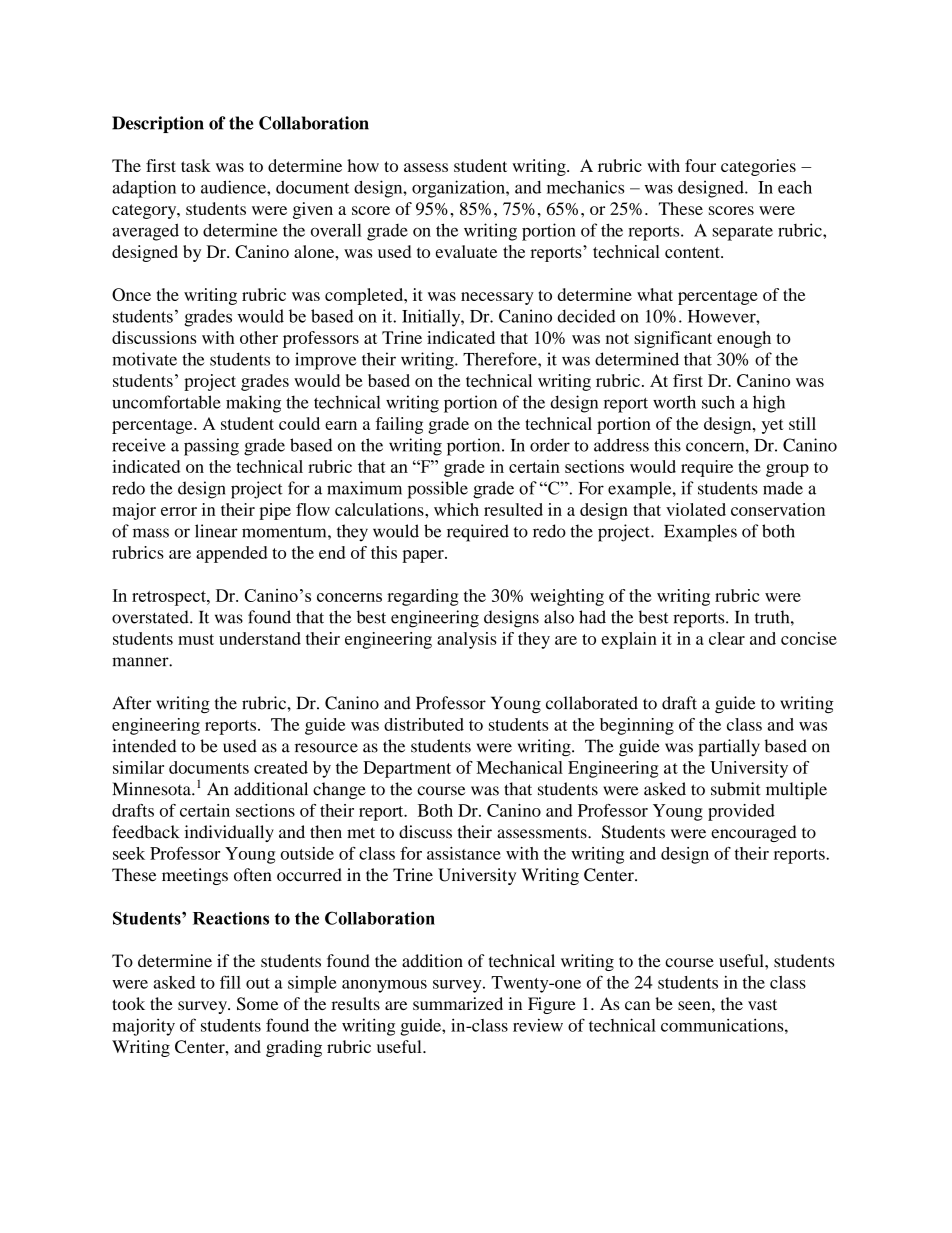 This document has height=1233, width=952. What do you see at coordinates (519, 767) in the document?
I see `Mechanical` at bounding box center [519, 767].
